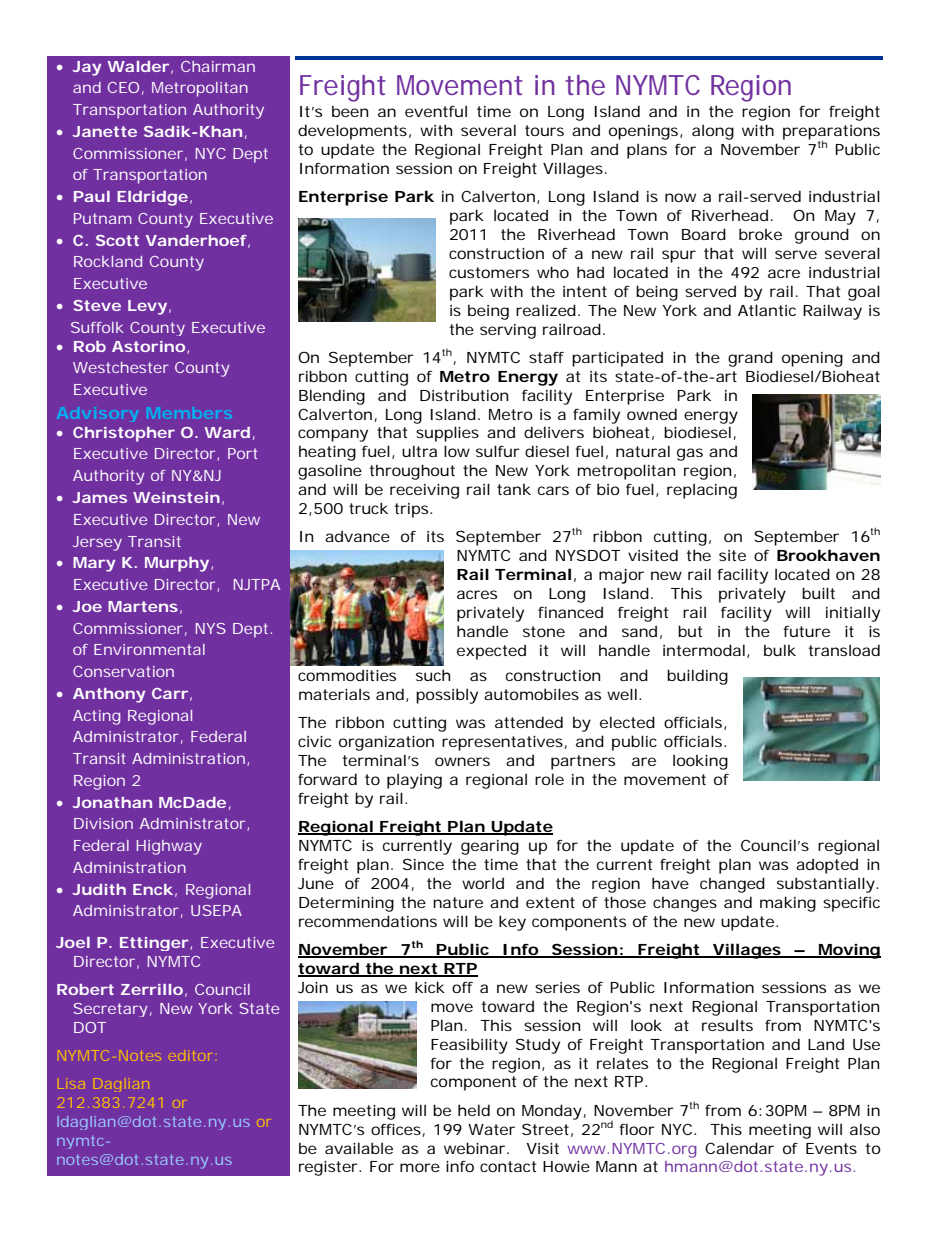 The height and width of the document is (1233, 952). What do you see at coordinates (491, 652) in the document?
I see `expected` at bounding box center [491, 652].
